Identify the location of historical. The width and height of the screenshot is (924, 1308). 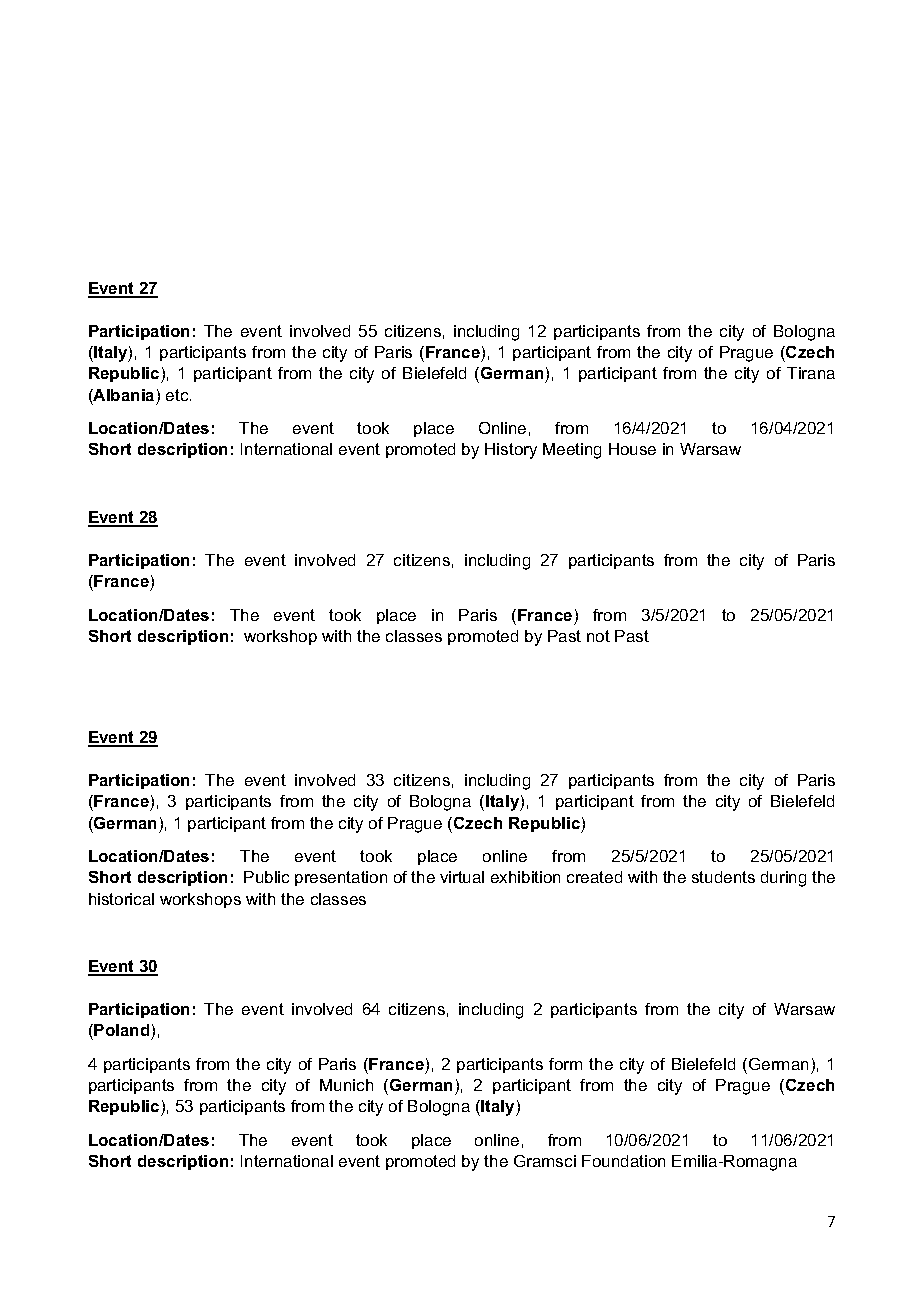
(121, 899).
